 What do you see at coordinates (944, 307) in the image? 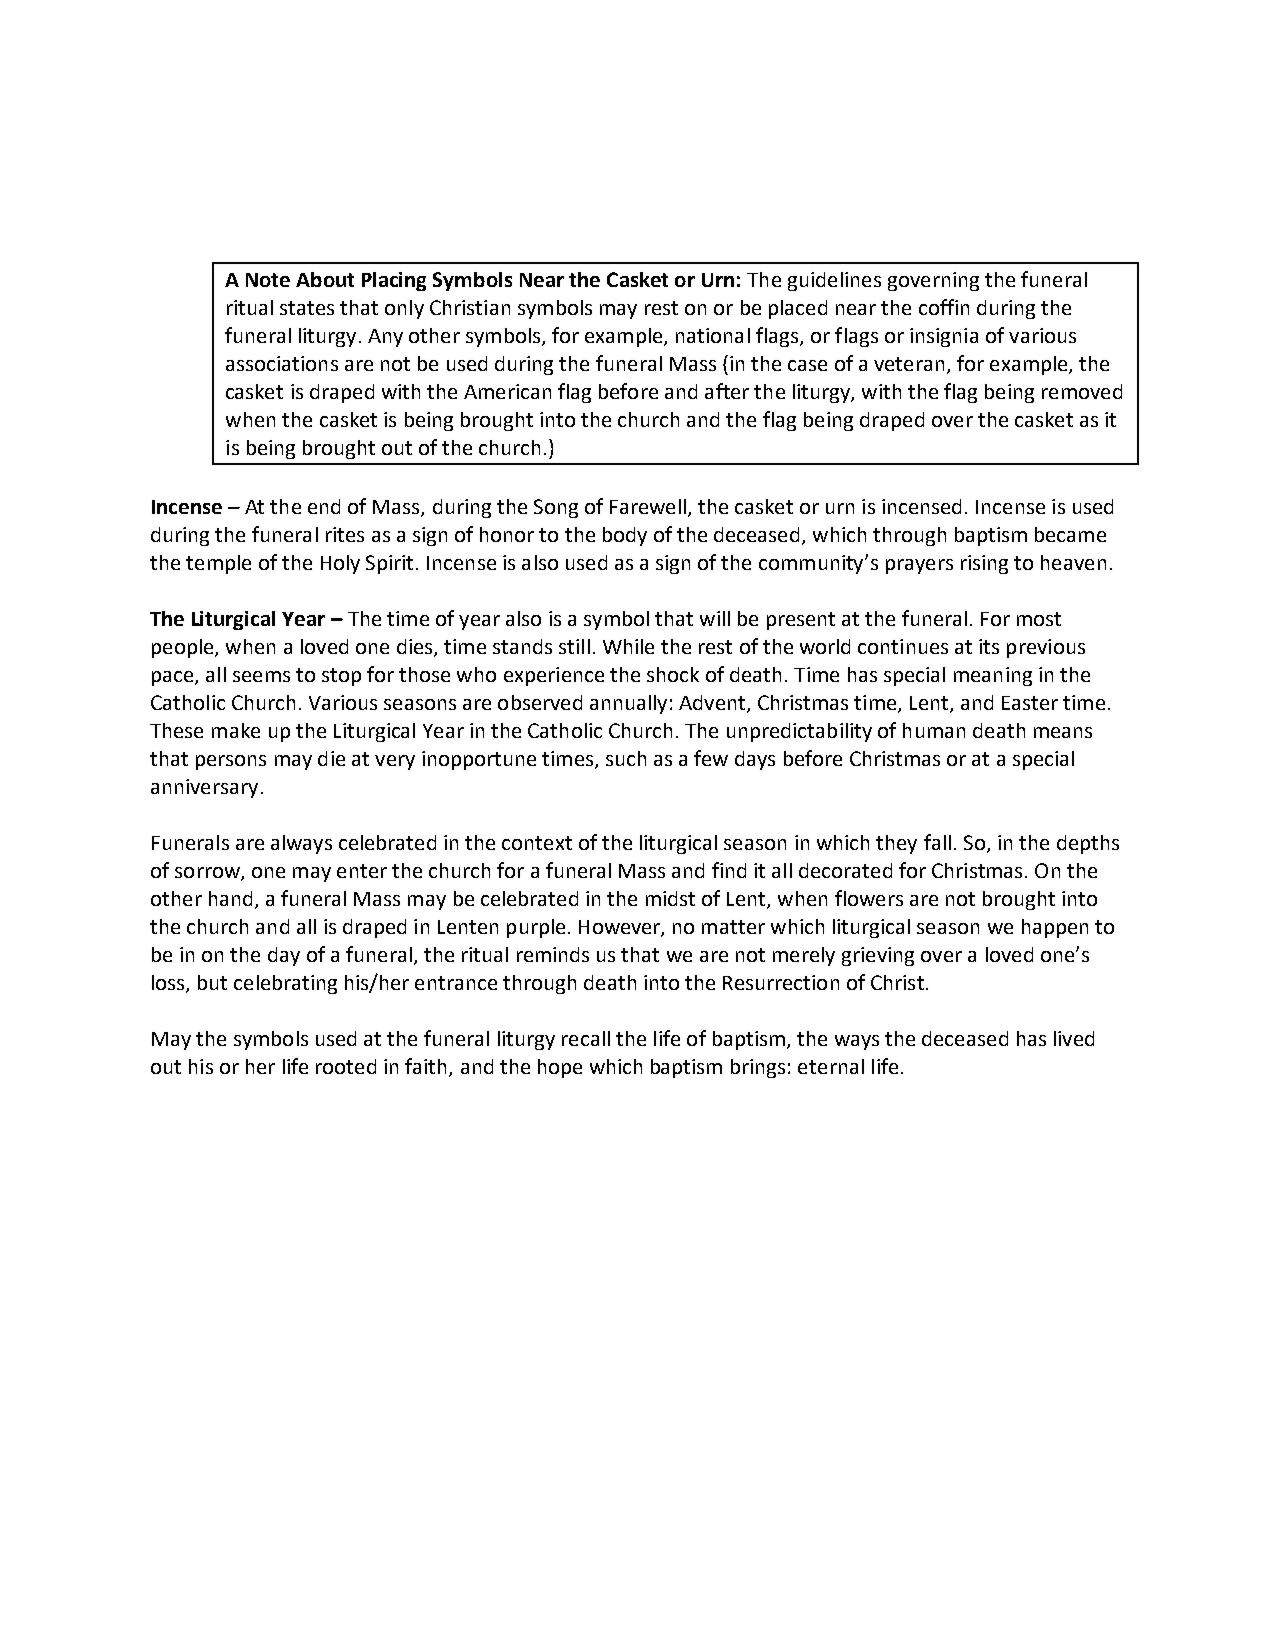
I see `coffin` at bounding box center [944, 307].
